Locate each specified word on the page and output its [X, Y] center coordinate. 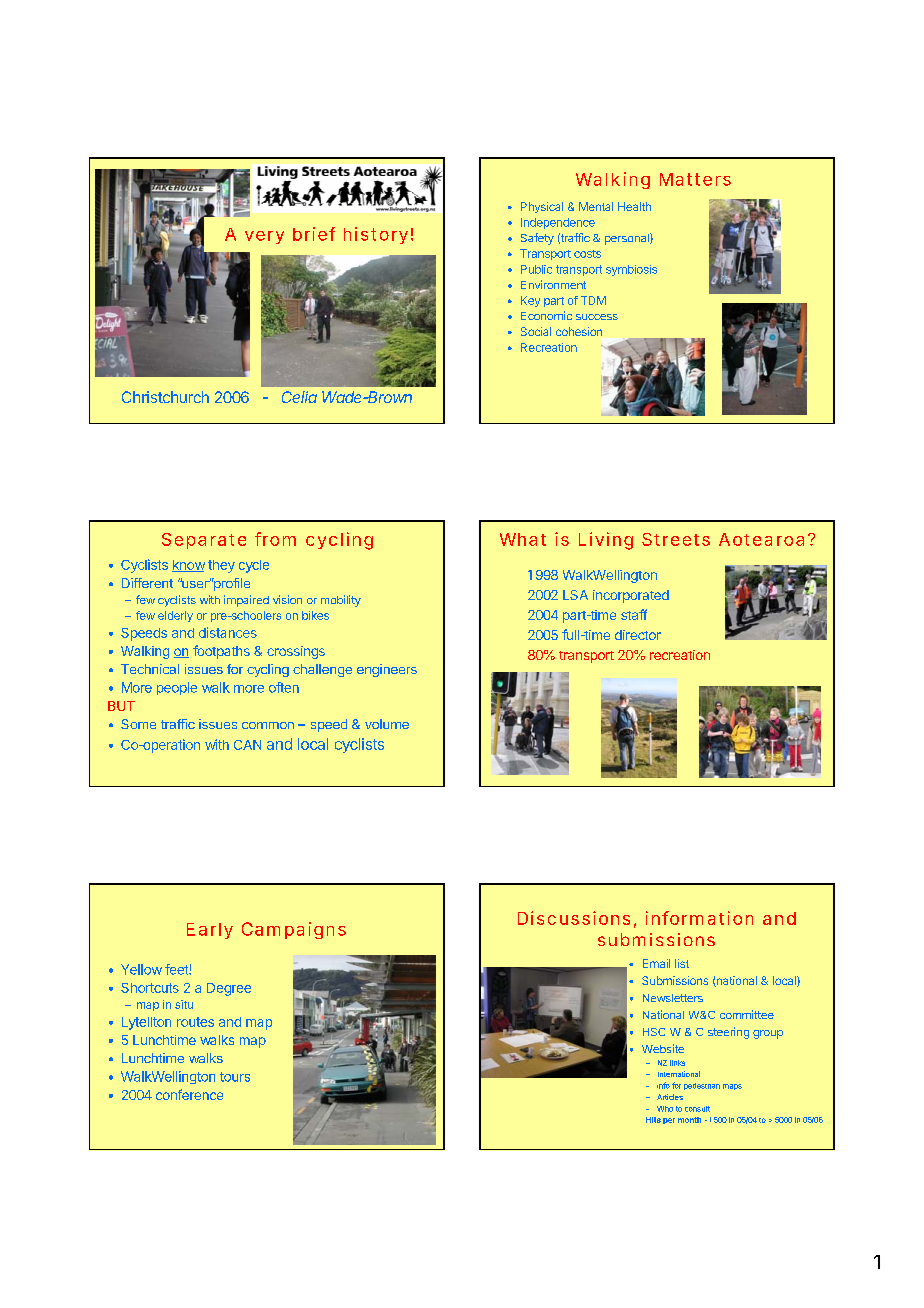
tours [235, 1077]
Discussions [574, 918]
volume [387, 724]
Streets [676, 539]
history [376, 235]
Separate [204, 541]
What [523, 539]
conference [189, 1094]
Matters [695, 179]
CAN [247, 745]
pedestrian [702, 1086]
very [264, 237]
